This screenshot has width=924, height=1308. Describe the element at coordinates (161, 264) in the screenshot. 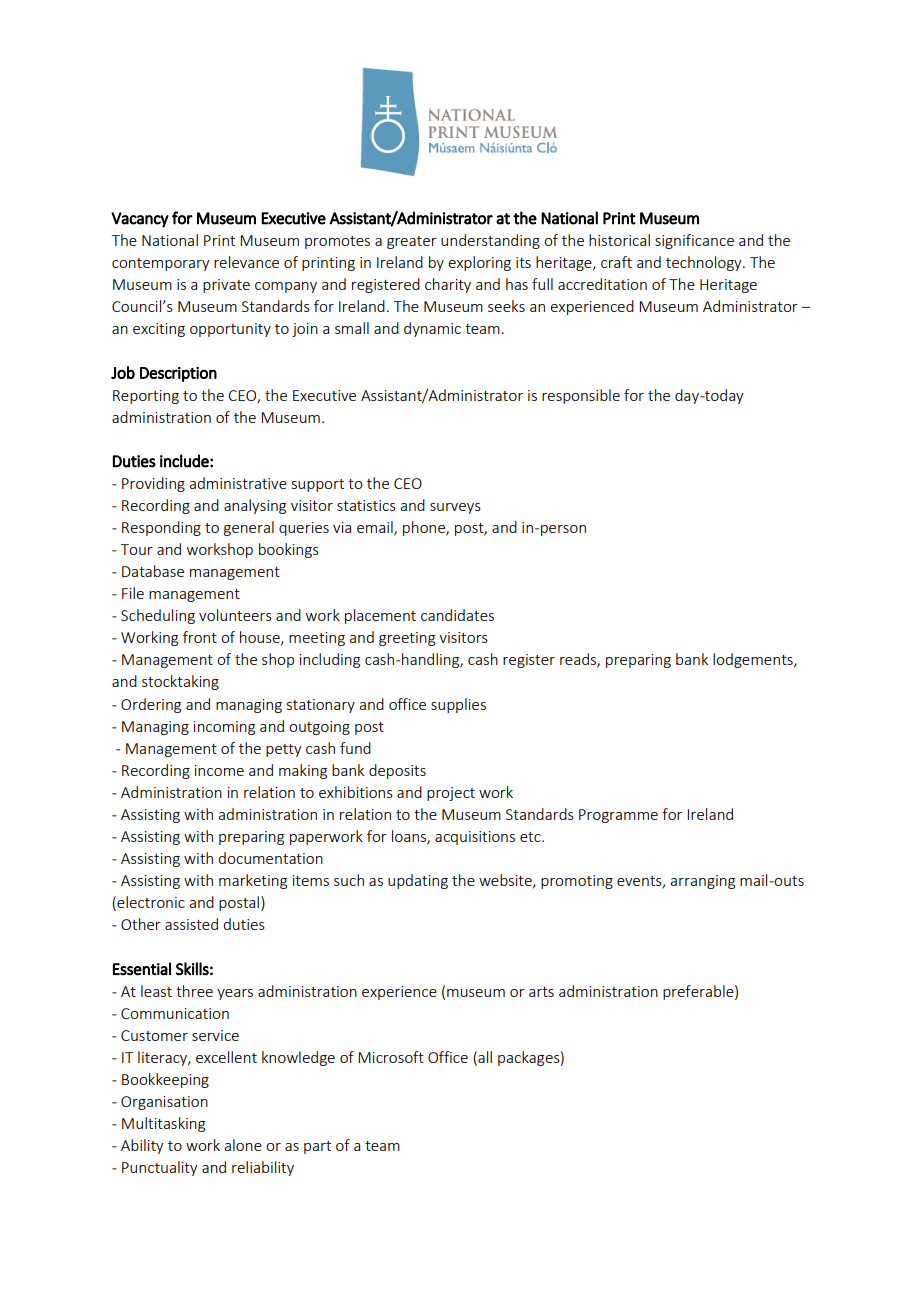

I see `contemporary` at that location.
